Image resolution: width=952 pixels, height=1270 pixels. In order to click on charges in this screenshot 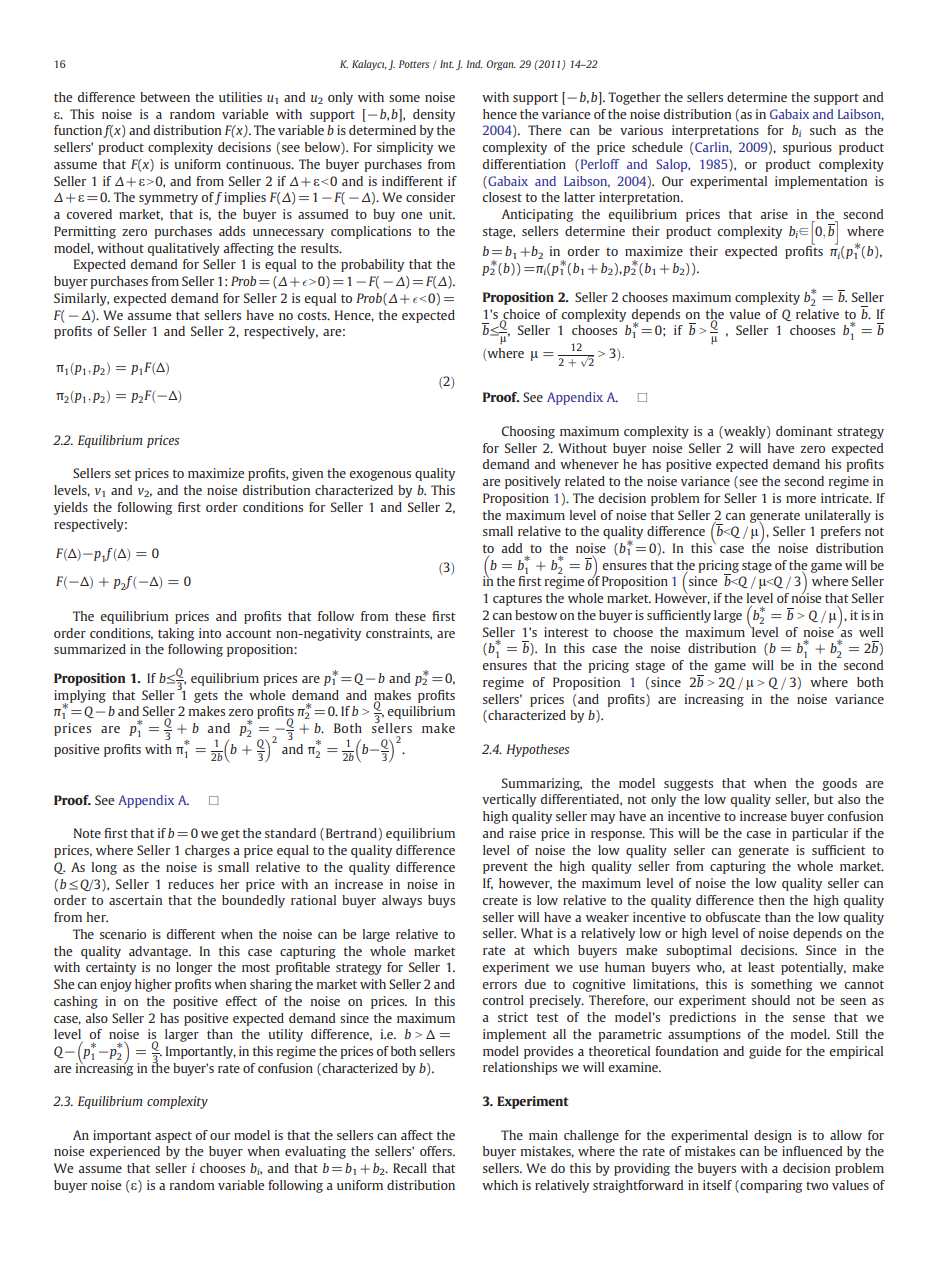, I will do `click(207, 851)`.
